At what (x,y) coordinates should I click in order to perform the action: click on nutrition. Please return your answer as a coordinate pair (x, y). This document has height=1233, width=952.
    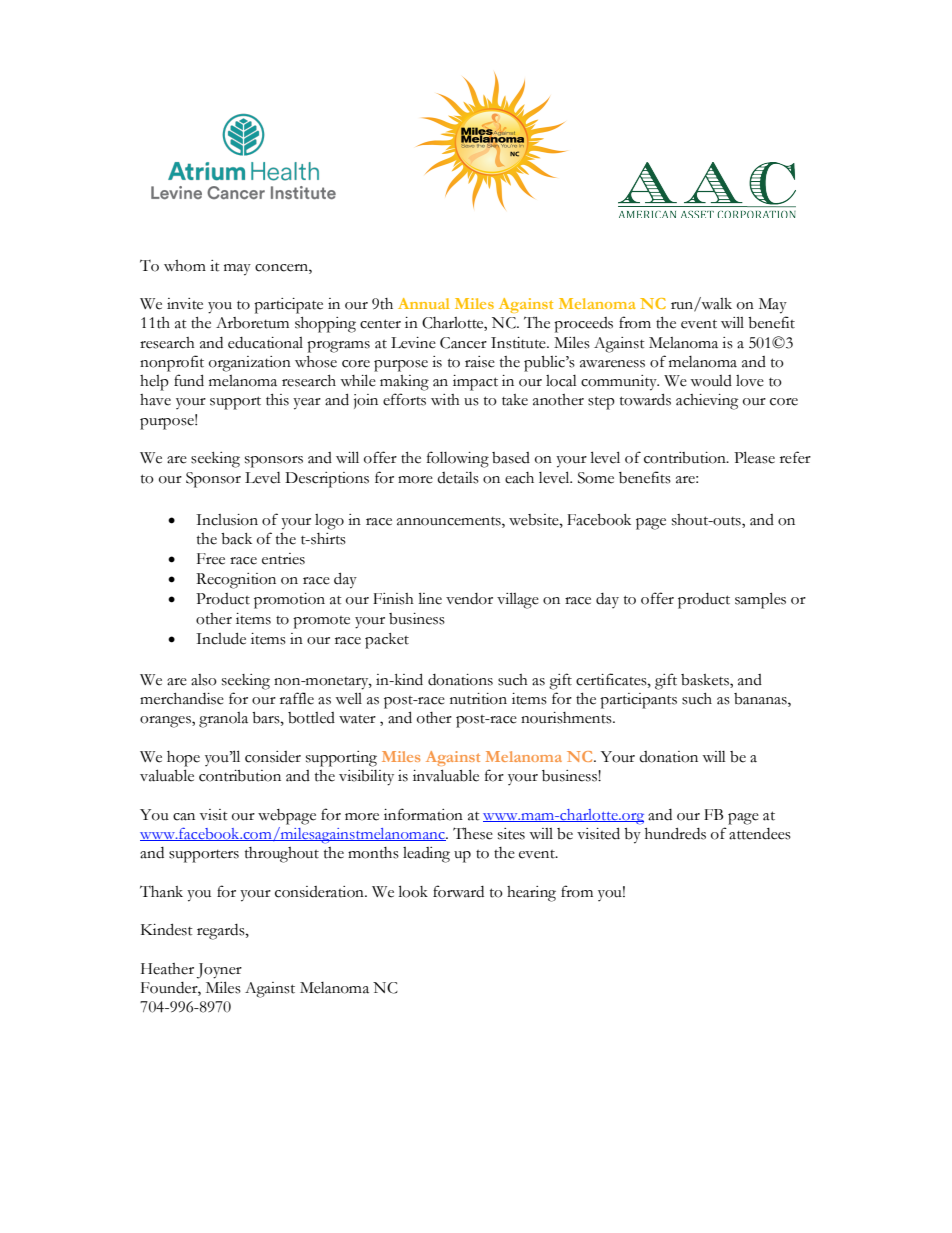
    Looking at the image, I should click on (478, 699).
